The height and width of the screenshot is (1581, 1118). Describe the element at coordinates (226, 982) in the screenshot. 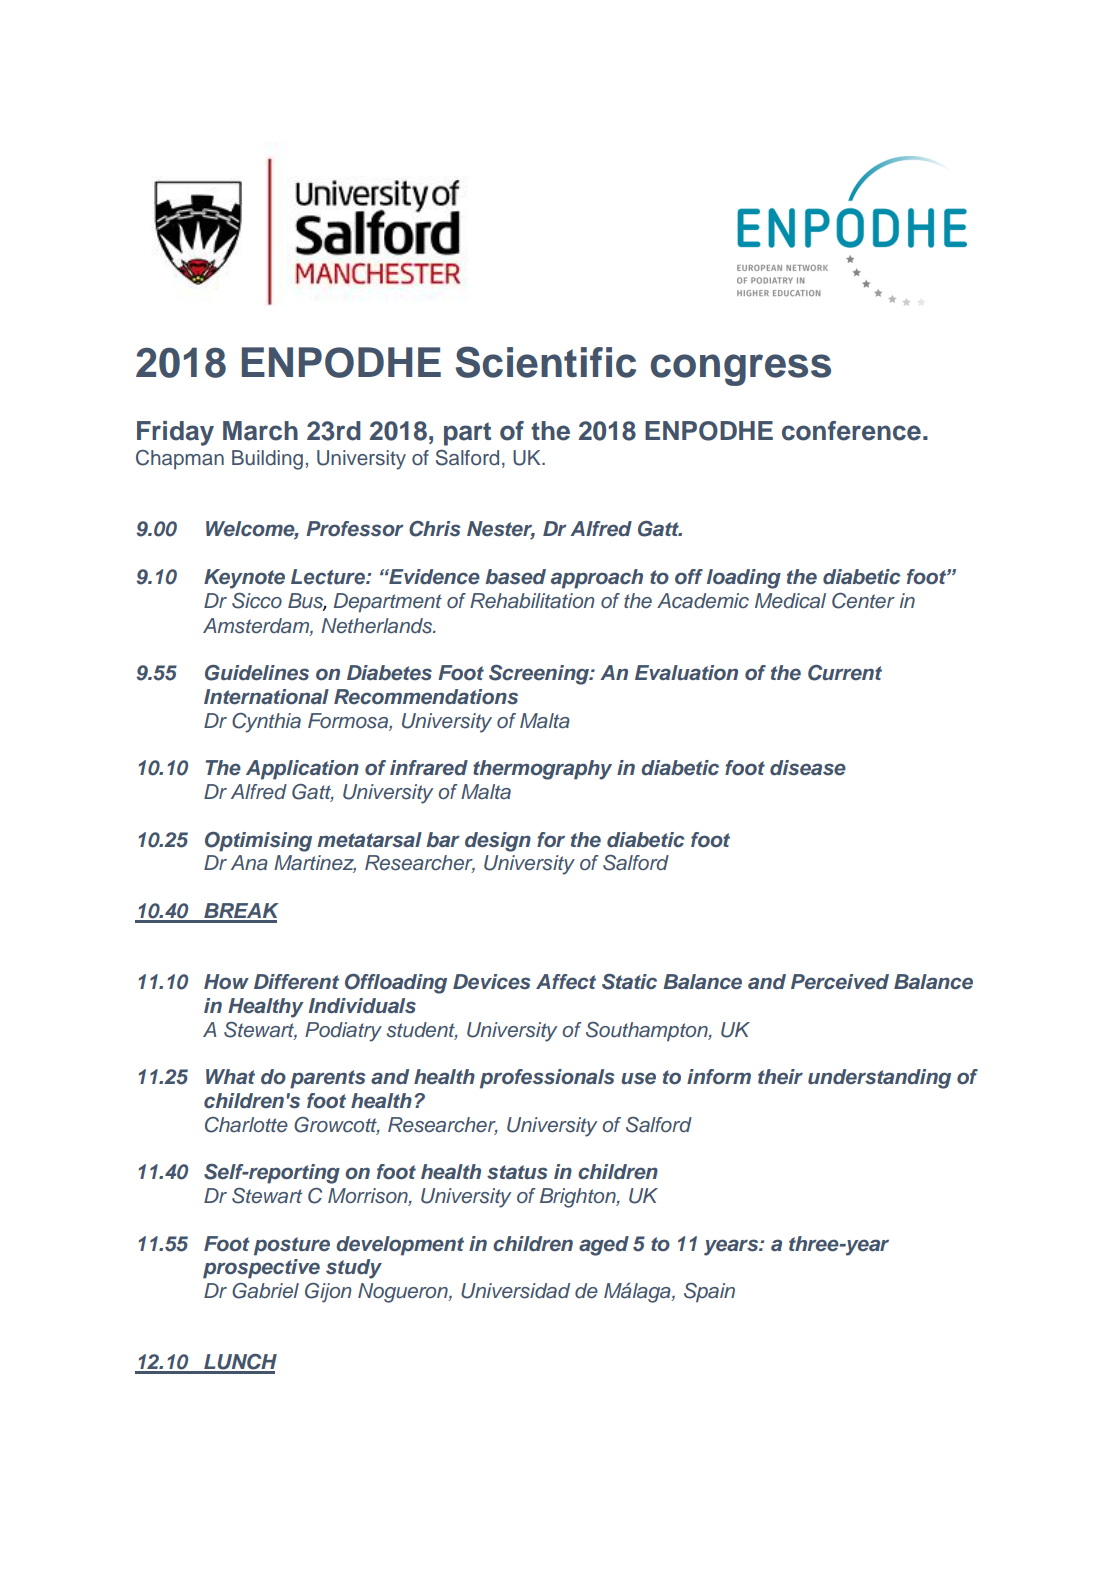

I see `How` at that location.
